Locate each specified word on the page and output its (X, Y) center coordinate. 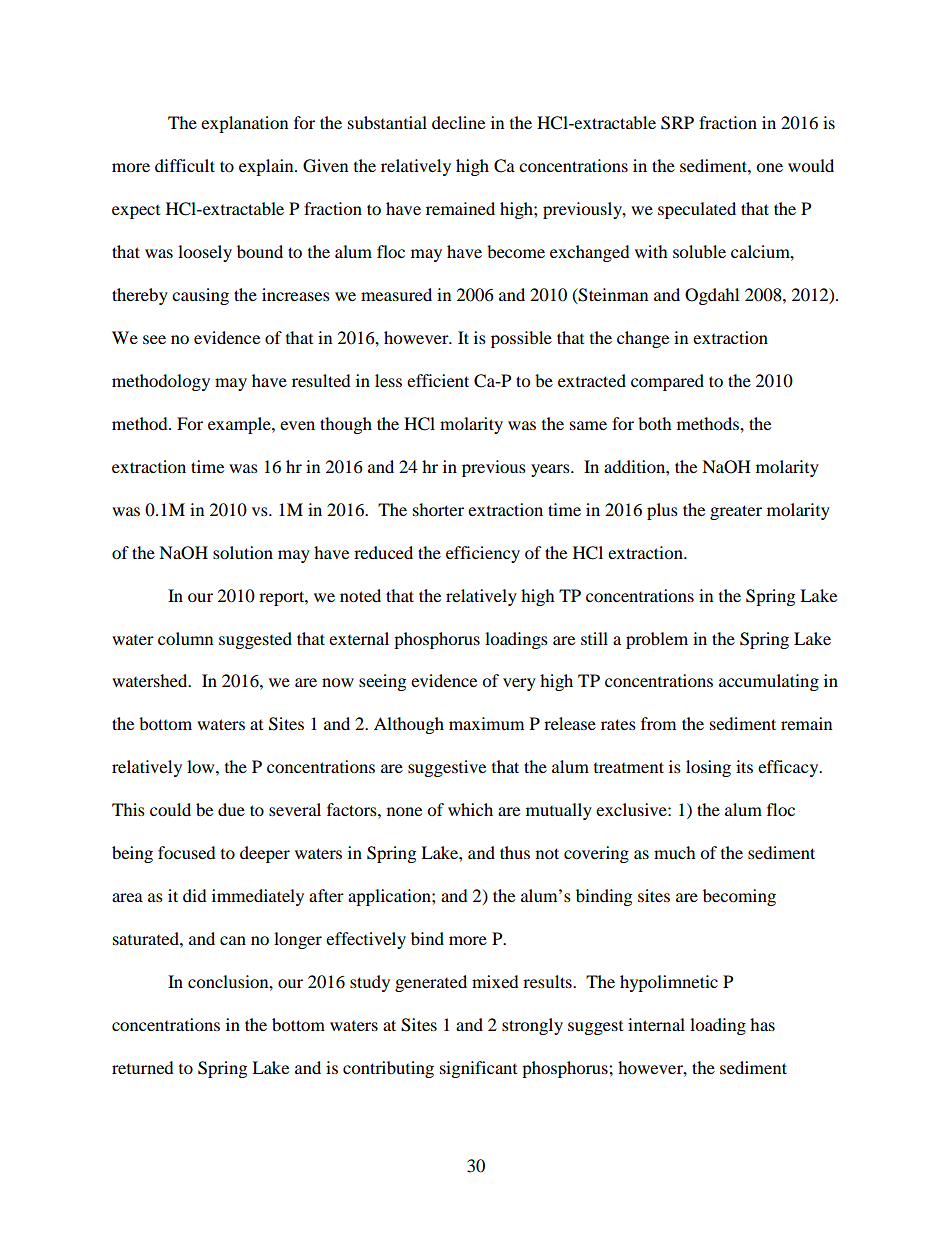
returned (143, 1067)
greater (736, 512)
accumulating (769, 682)
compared (667, 382)
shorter (438, 509)
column (185, 638)
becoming (739, 897)
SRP (677, 123)
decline (458, 122)
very (519, 684)
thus (515, 852)
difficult (185, 165)
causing (200, 296)
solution (243, 552)
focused (187, 852)
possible (521, 339)
